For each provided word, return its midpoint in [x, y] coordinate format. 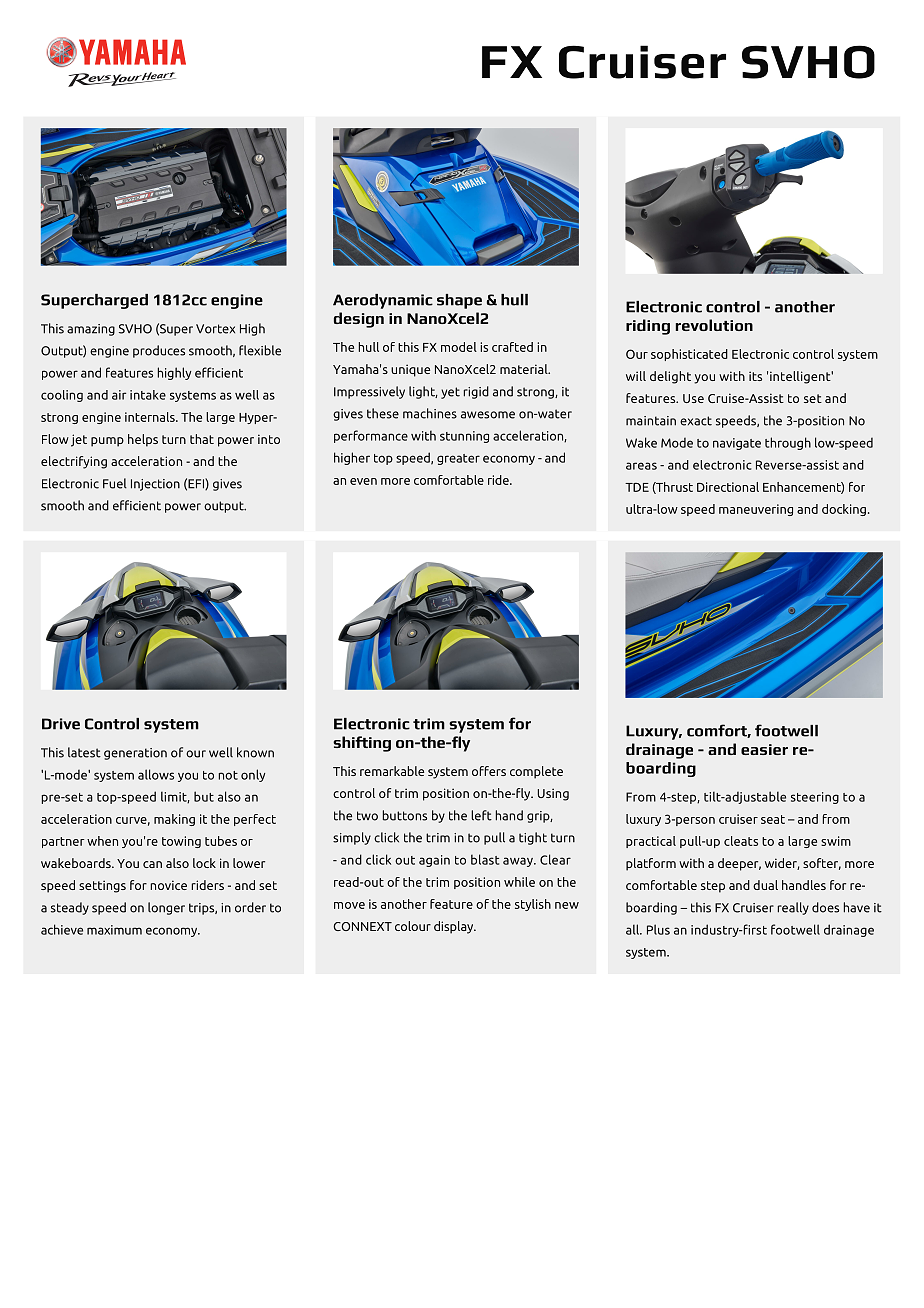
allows [156, 774]
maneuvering [756, 510]
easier [764, 749]
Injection [155, 485]
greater [458, 459]
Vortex [215, 329]
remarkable [392, 771]
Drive [61, 724]
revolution [714, 325]
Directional [728, 487]
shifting [362, 744]
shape [459, 301]
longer [166, 908]
